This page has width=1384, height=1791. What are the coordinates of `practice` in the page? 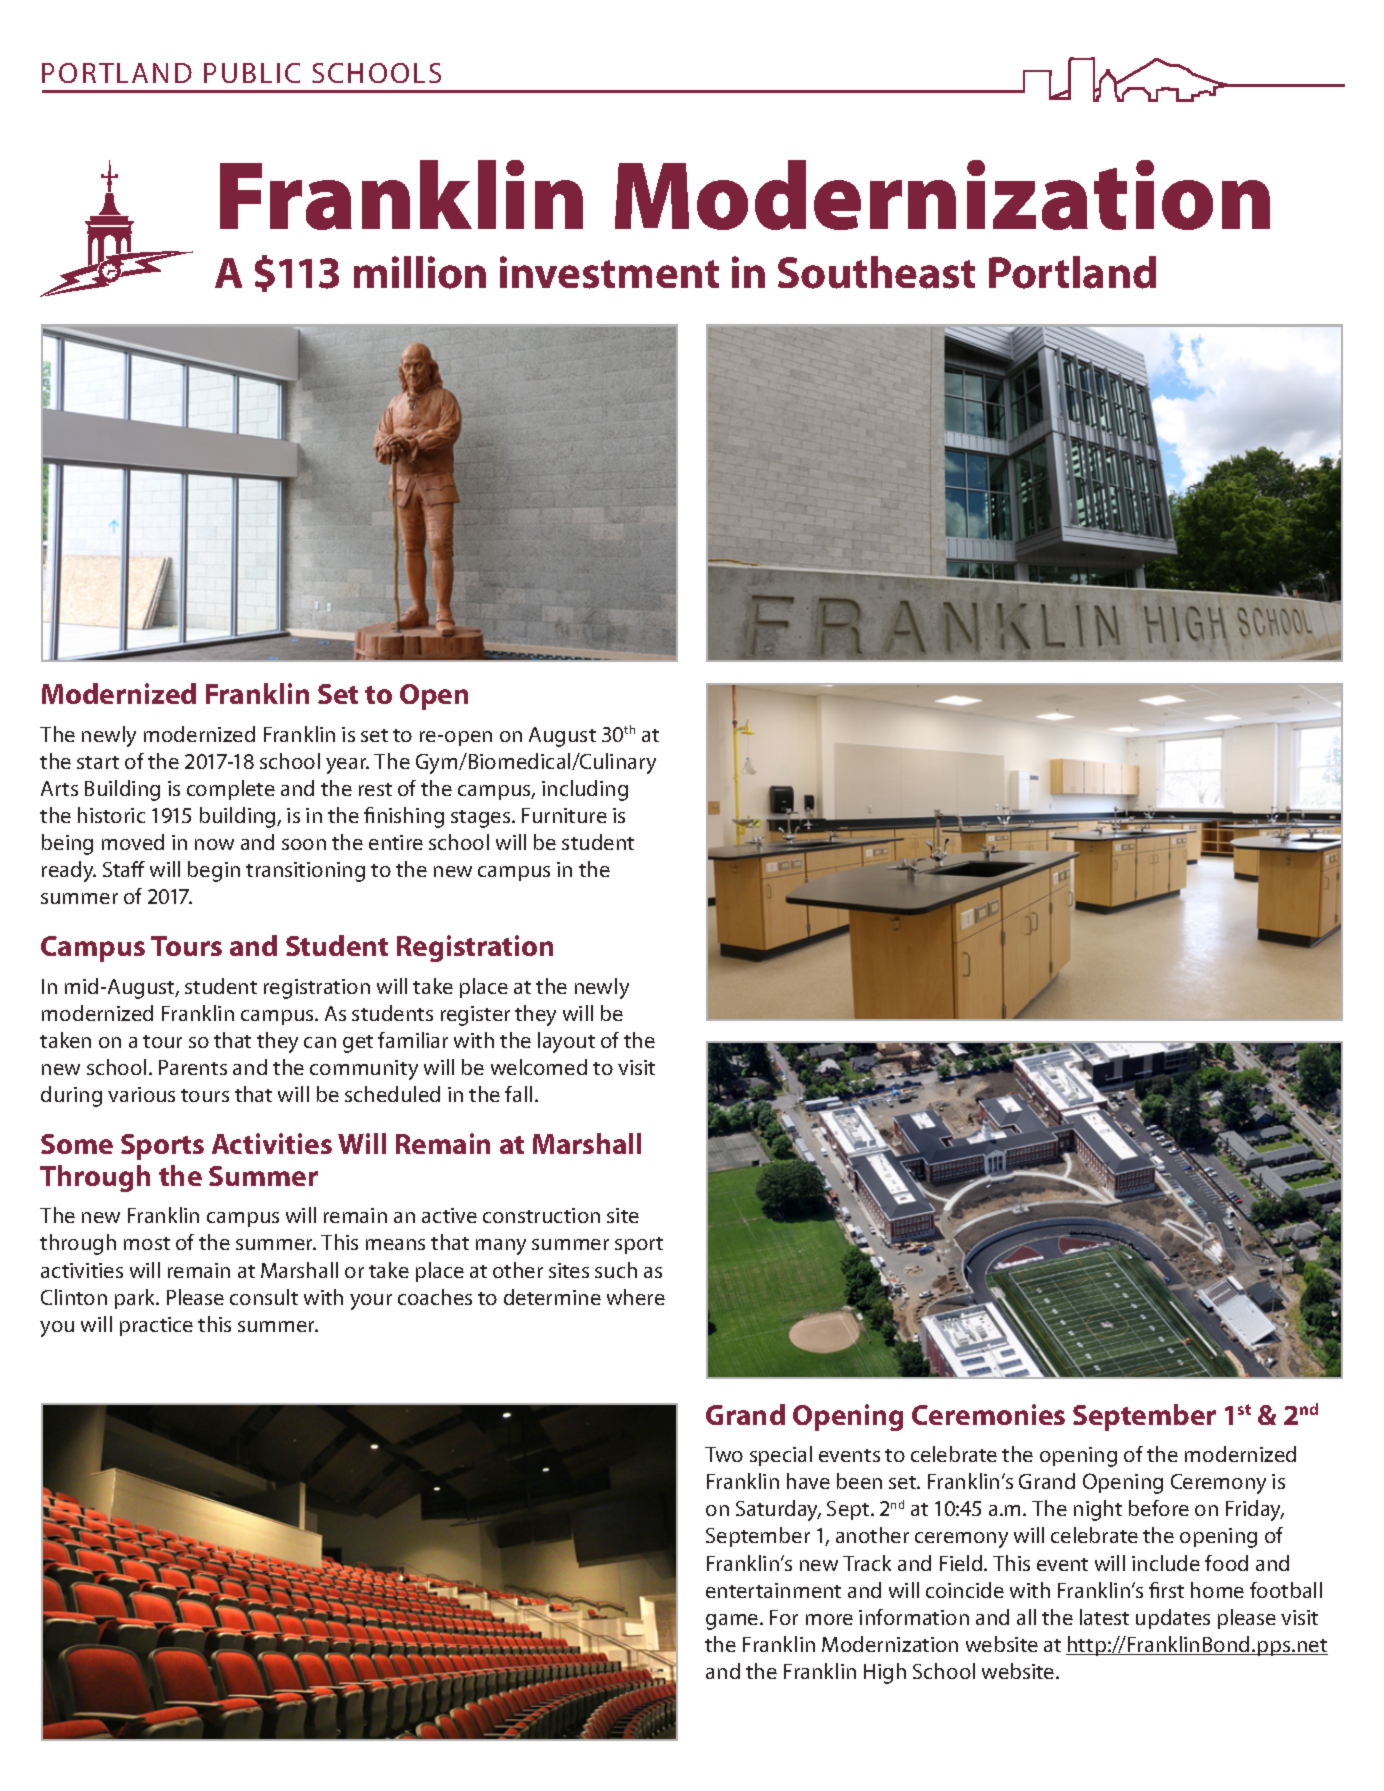 It's located at (156, 1326).
